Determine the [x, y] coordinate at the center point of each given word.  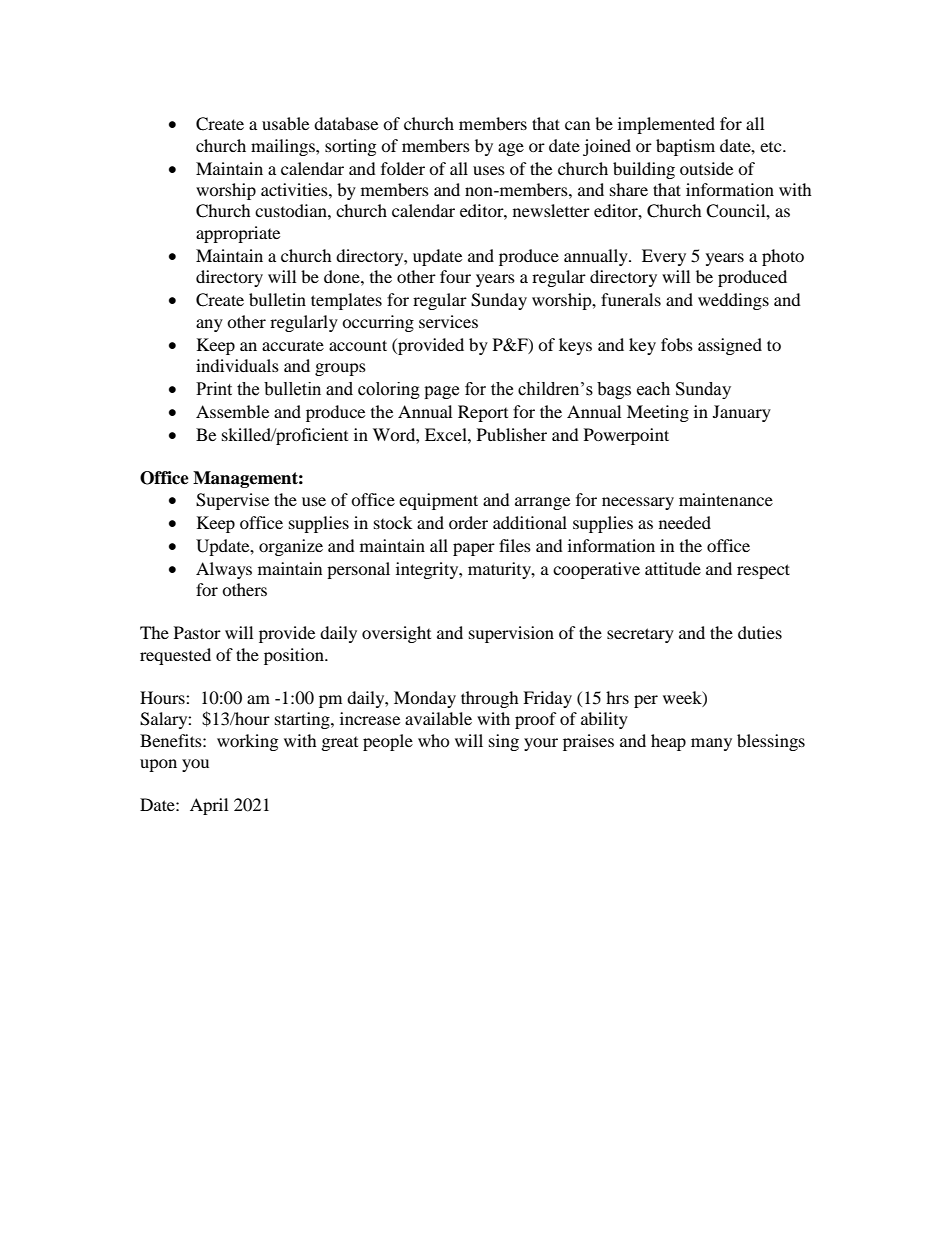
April [209, 806]
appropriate [238, 234]
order [468, 522]
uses [489, 170]
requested [175, 656]
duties [760, 632]
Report [483, 413]
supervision [511, 634]
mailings [284, 147]
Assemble [232, 411]
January [742, 413]
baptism [685, 147]
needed [685, 522]
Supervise [232, 501]
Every [664, 257]
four [455, 276]
